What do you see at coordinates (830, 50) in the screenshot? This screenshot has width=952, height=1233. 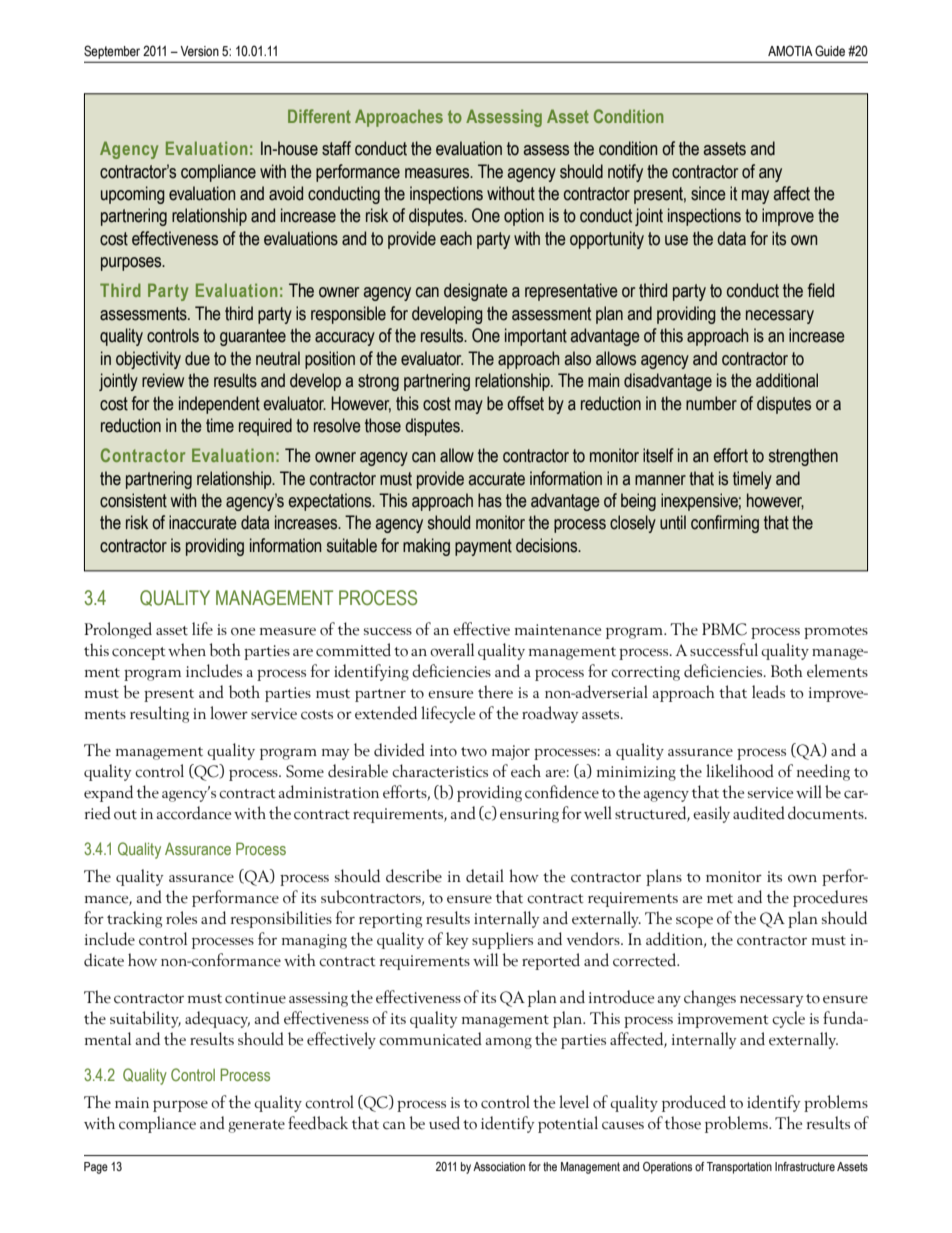 I see `Guide` at bounding box center [830, 50].
